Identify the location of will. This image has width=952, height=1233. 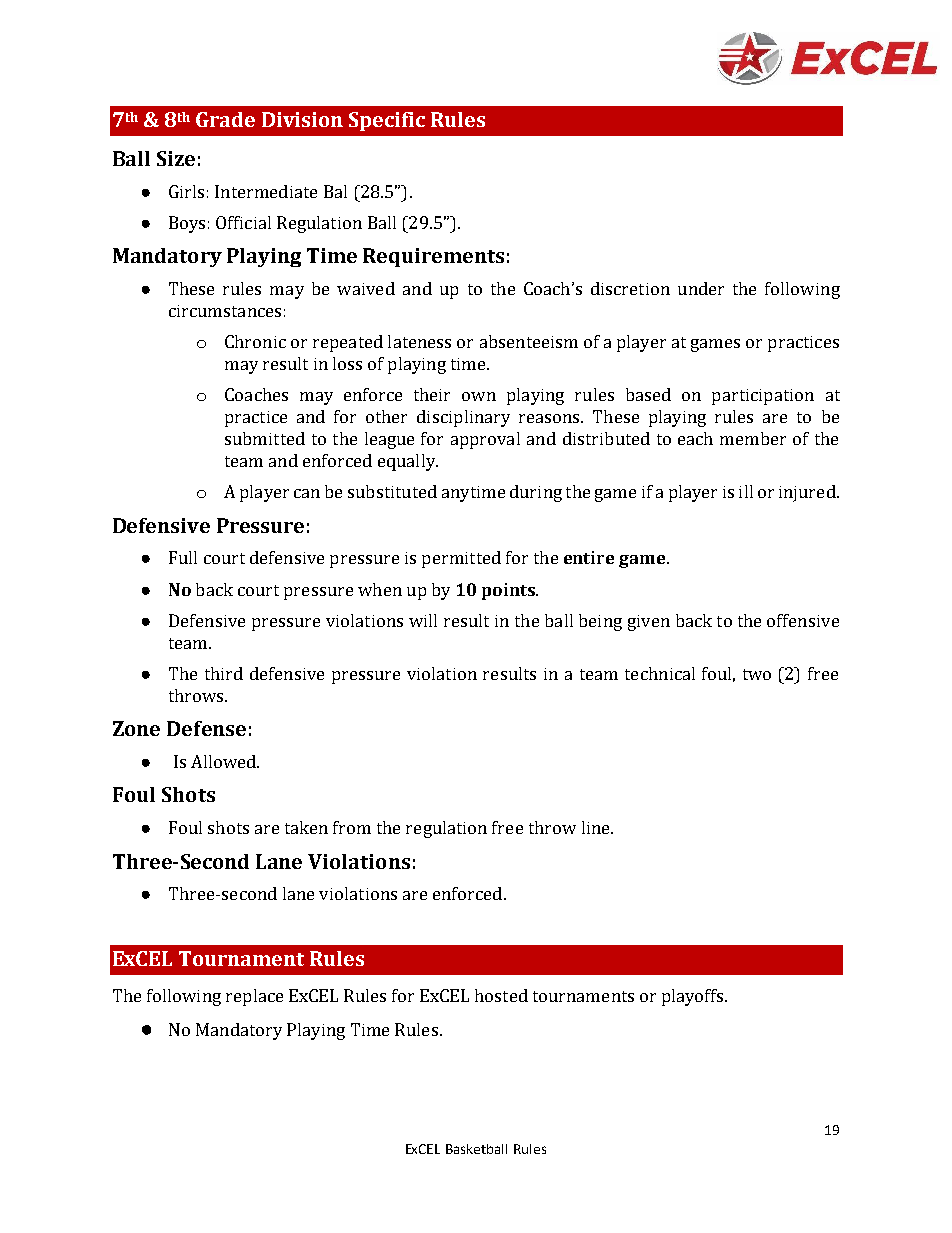
(423, 620).
